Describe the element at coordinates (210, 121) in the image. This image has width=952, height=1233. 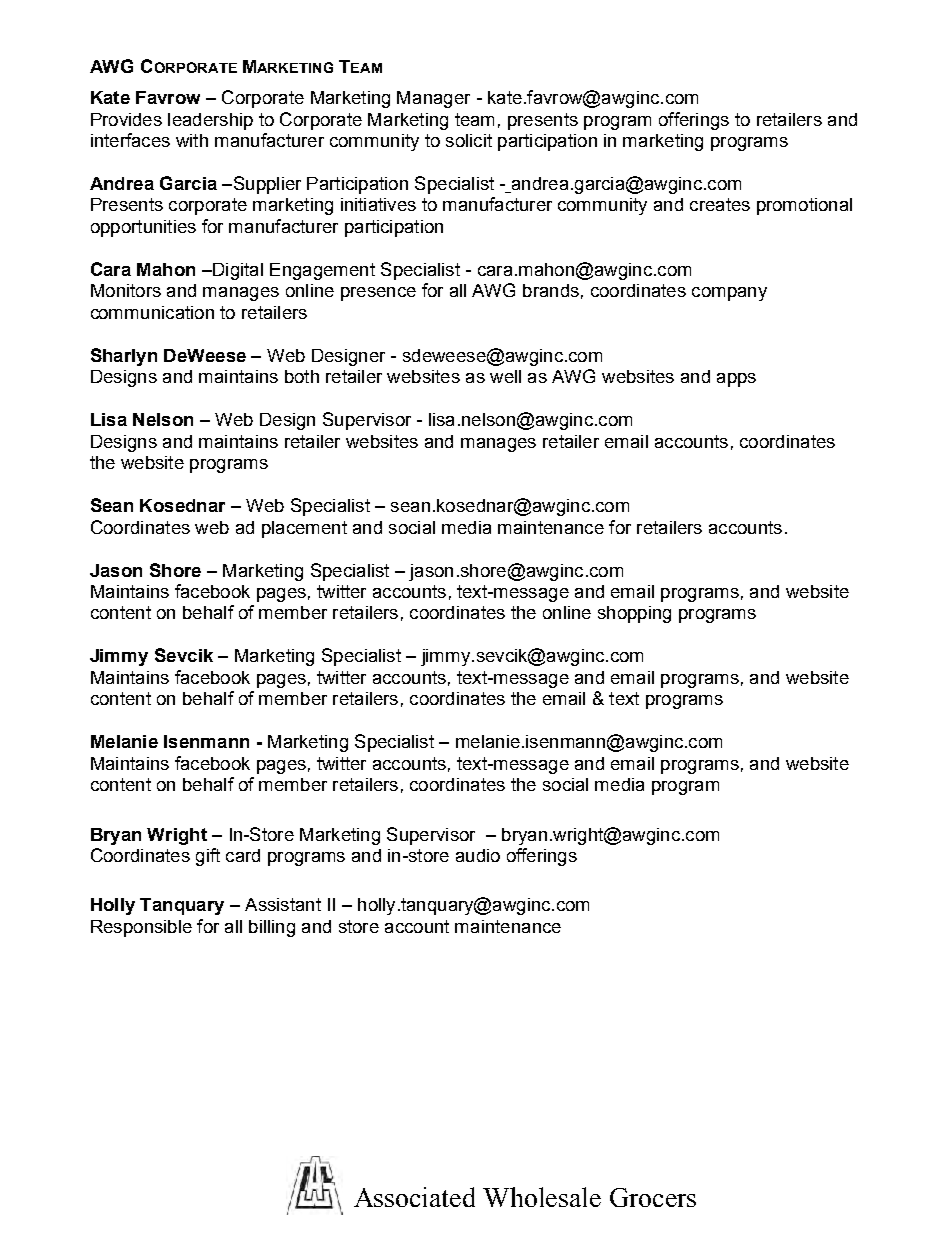
I see `leadership` at that location.
